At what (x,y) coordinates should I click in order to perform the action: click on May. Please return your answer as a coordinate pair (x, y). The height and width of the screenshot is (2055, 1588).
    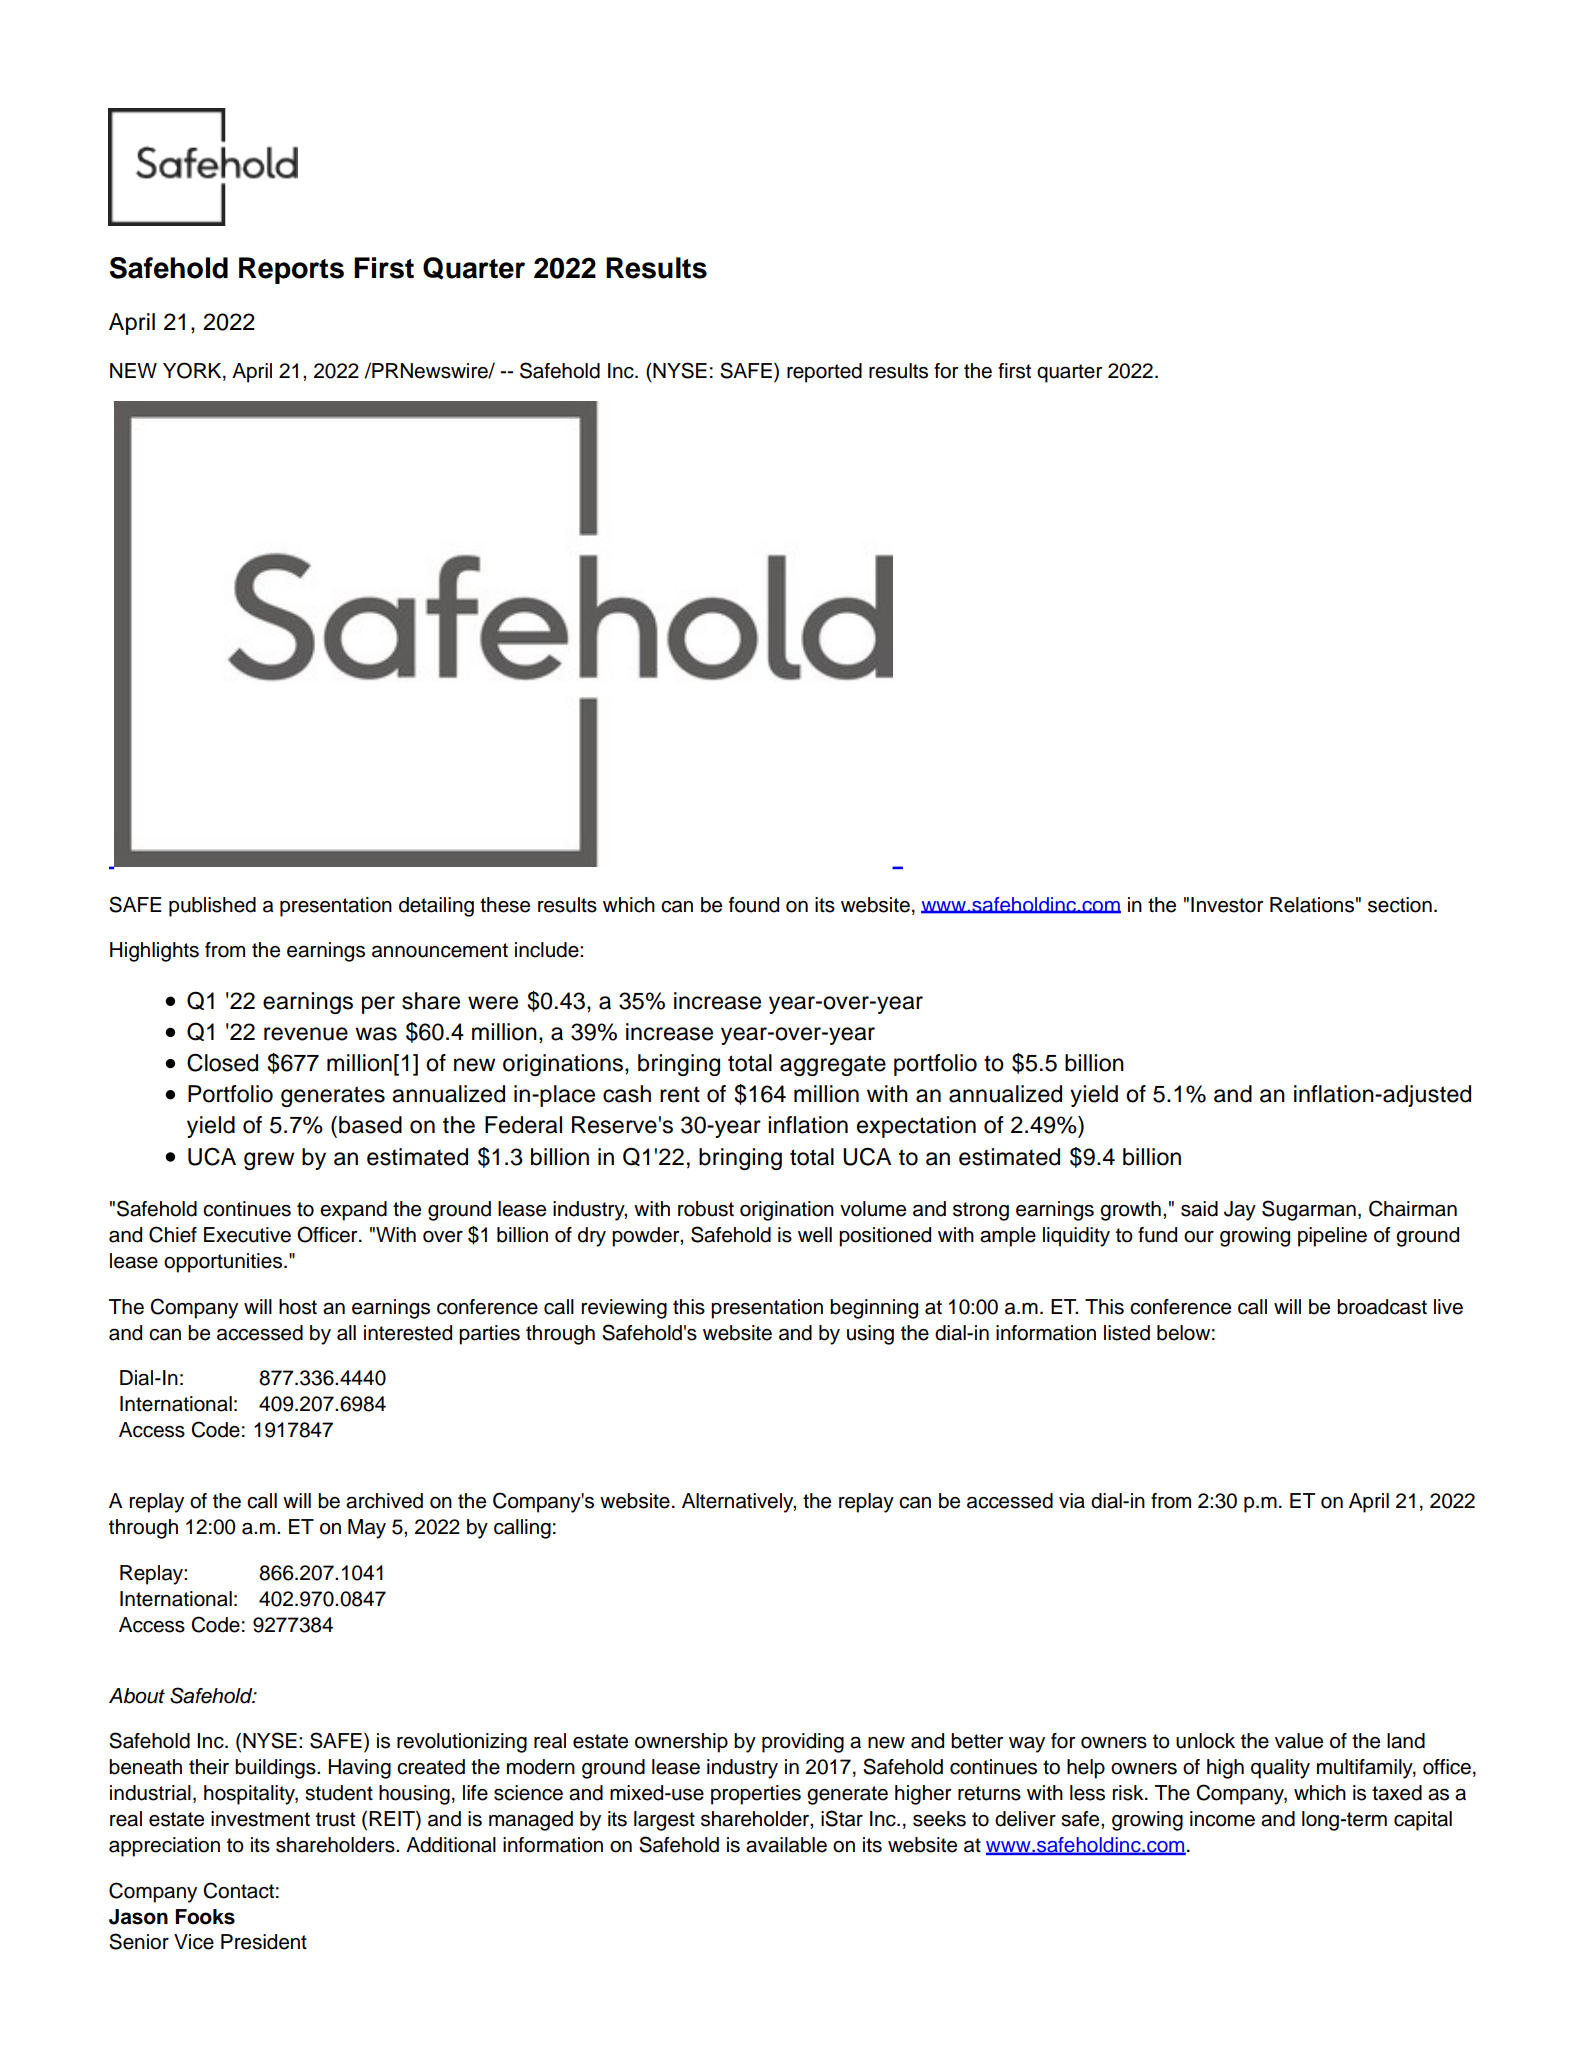
    Looking at the image, I should click on (367, 1529).
